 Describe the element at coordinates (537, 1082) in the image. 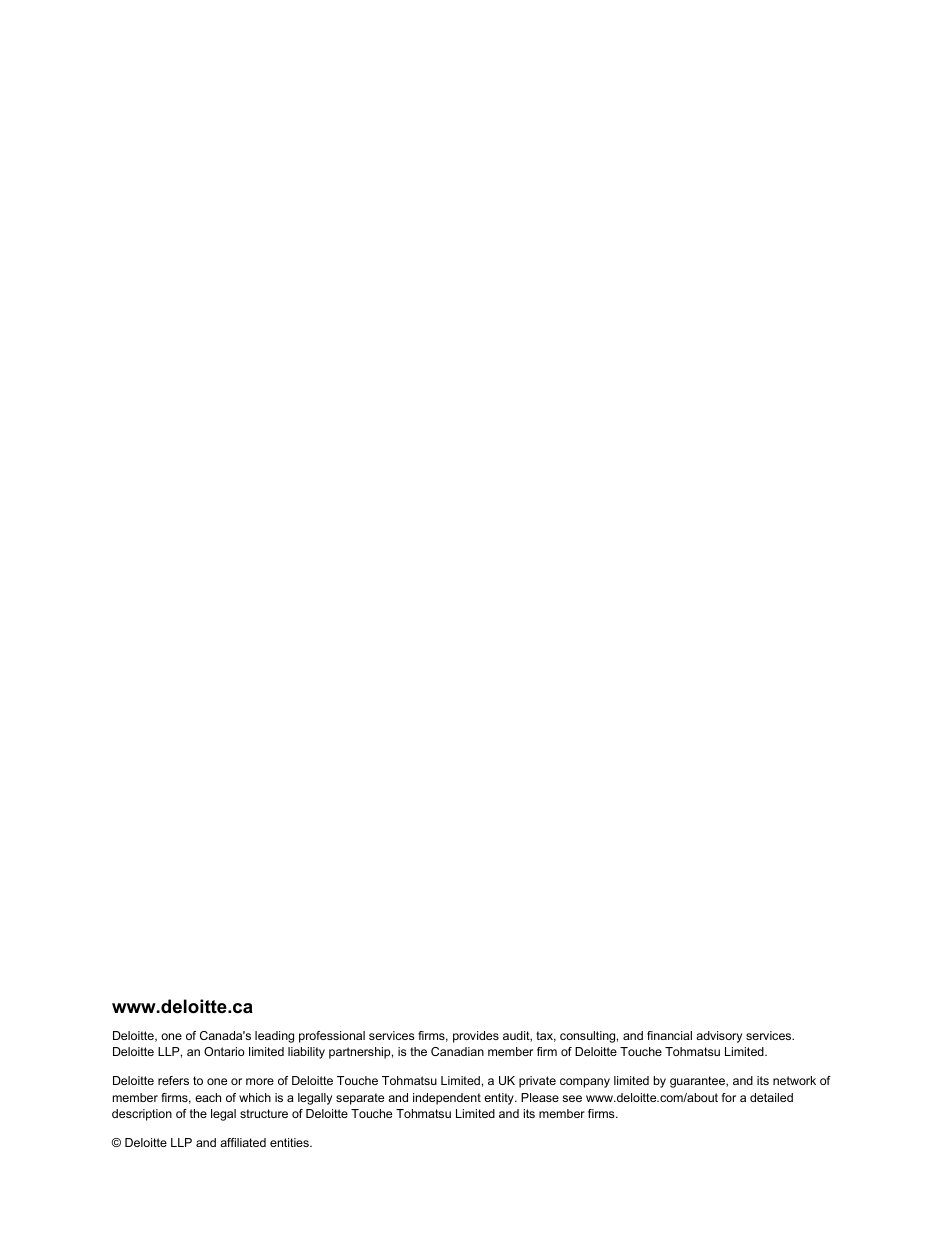

I see `private` at that location.
